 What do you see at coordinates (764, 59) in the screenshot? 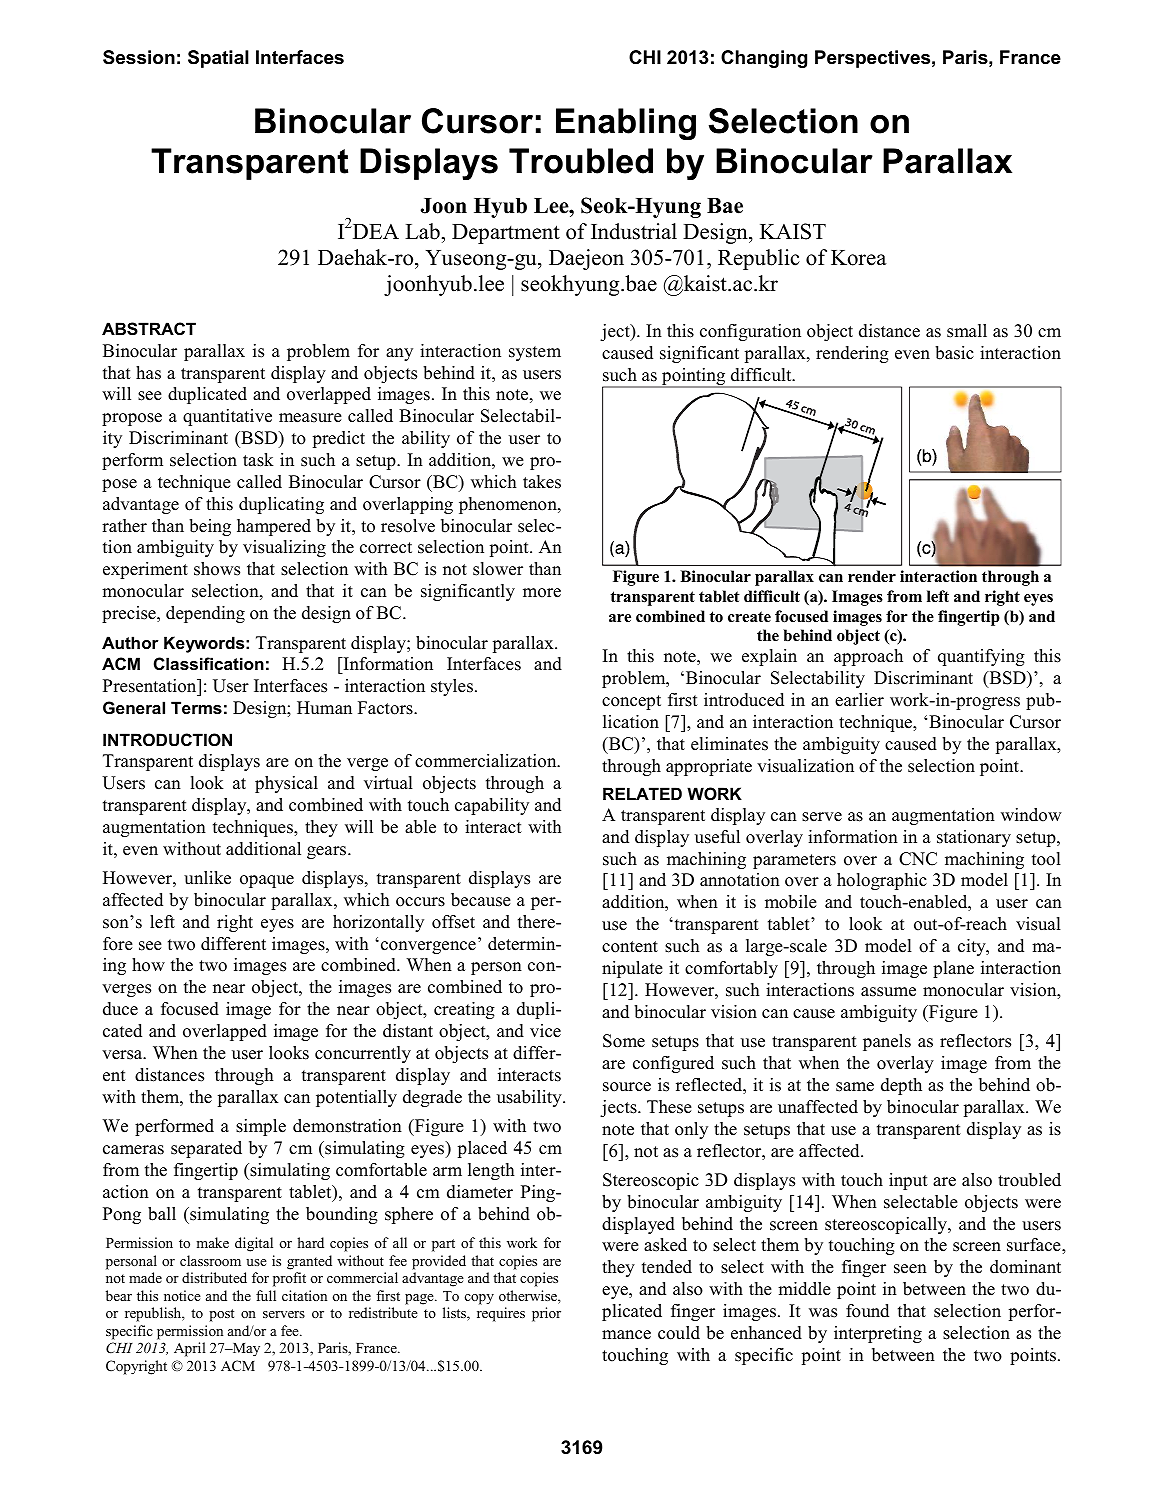
I see `Changing` at bounding box center [764, 59].
